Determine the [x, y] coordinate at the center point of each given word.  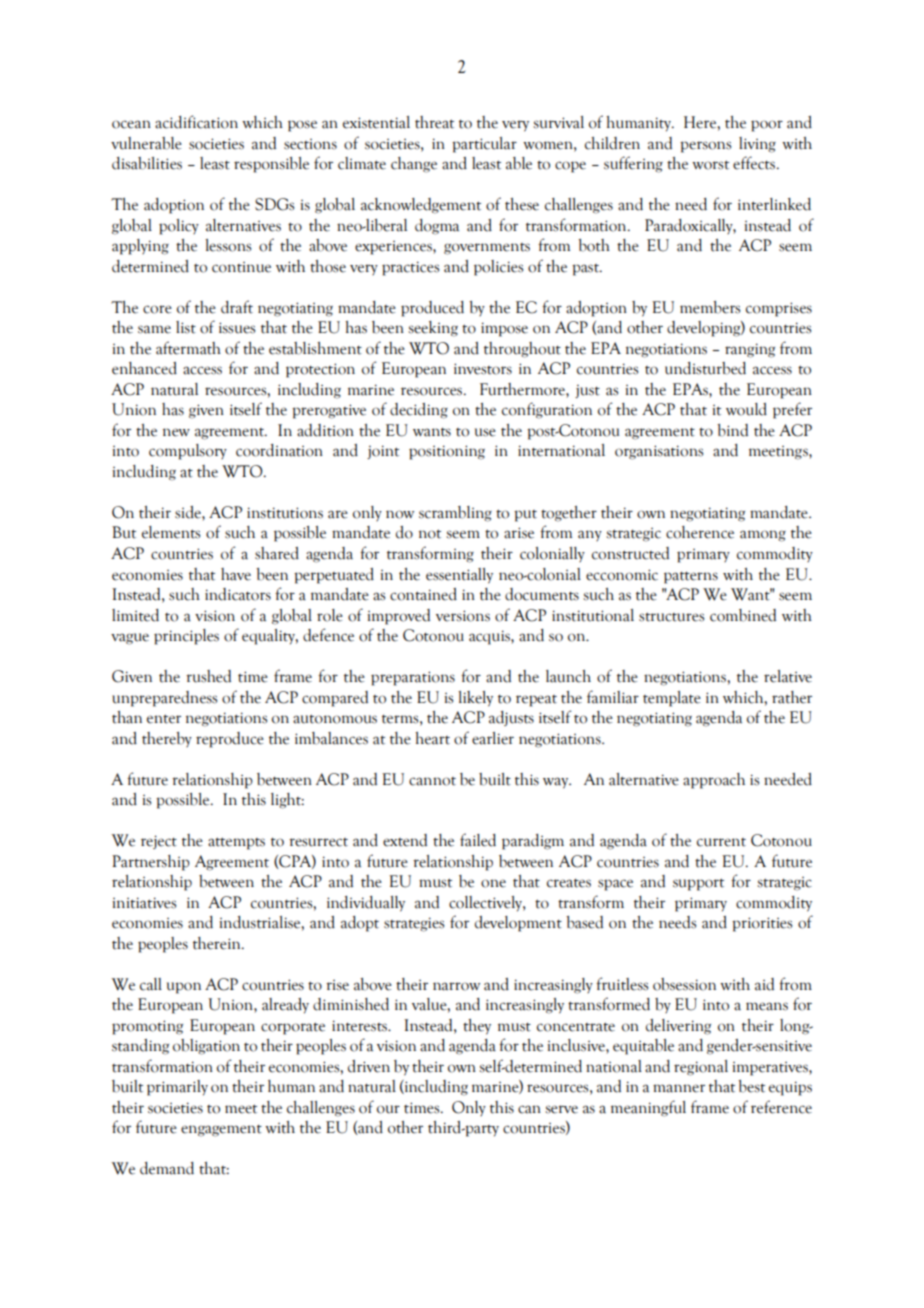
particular [484, 145]
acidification [196, 122]
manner [679, 1088]
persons [705, 147]
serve [561, 1109]
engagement [221, 1131]
